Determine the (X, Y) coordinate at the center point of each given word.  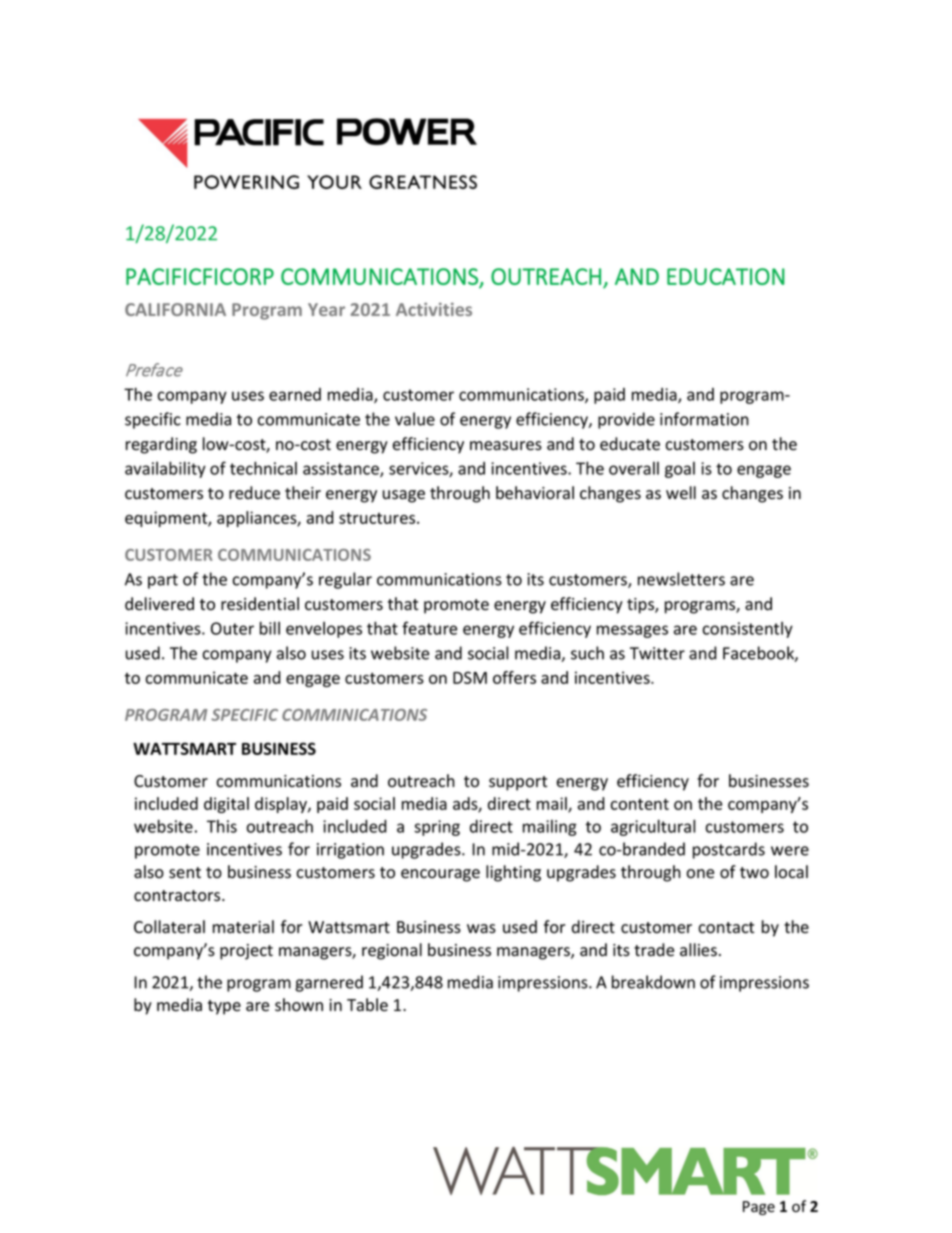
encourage (440, 875)
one (700, 874)
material (243, 927)
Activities (434, 309)
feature (429, 628)
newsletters (681, 579)
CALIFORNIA (175, 309)
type (224, 1007)
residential (260, 604)
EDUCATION (726, 276)
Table (367, 1005)
